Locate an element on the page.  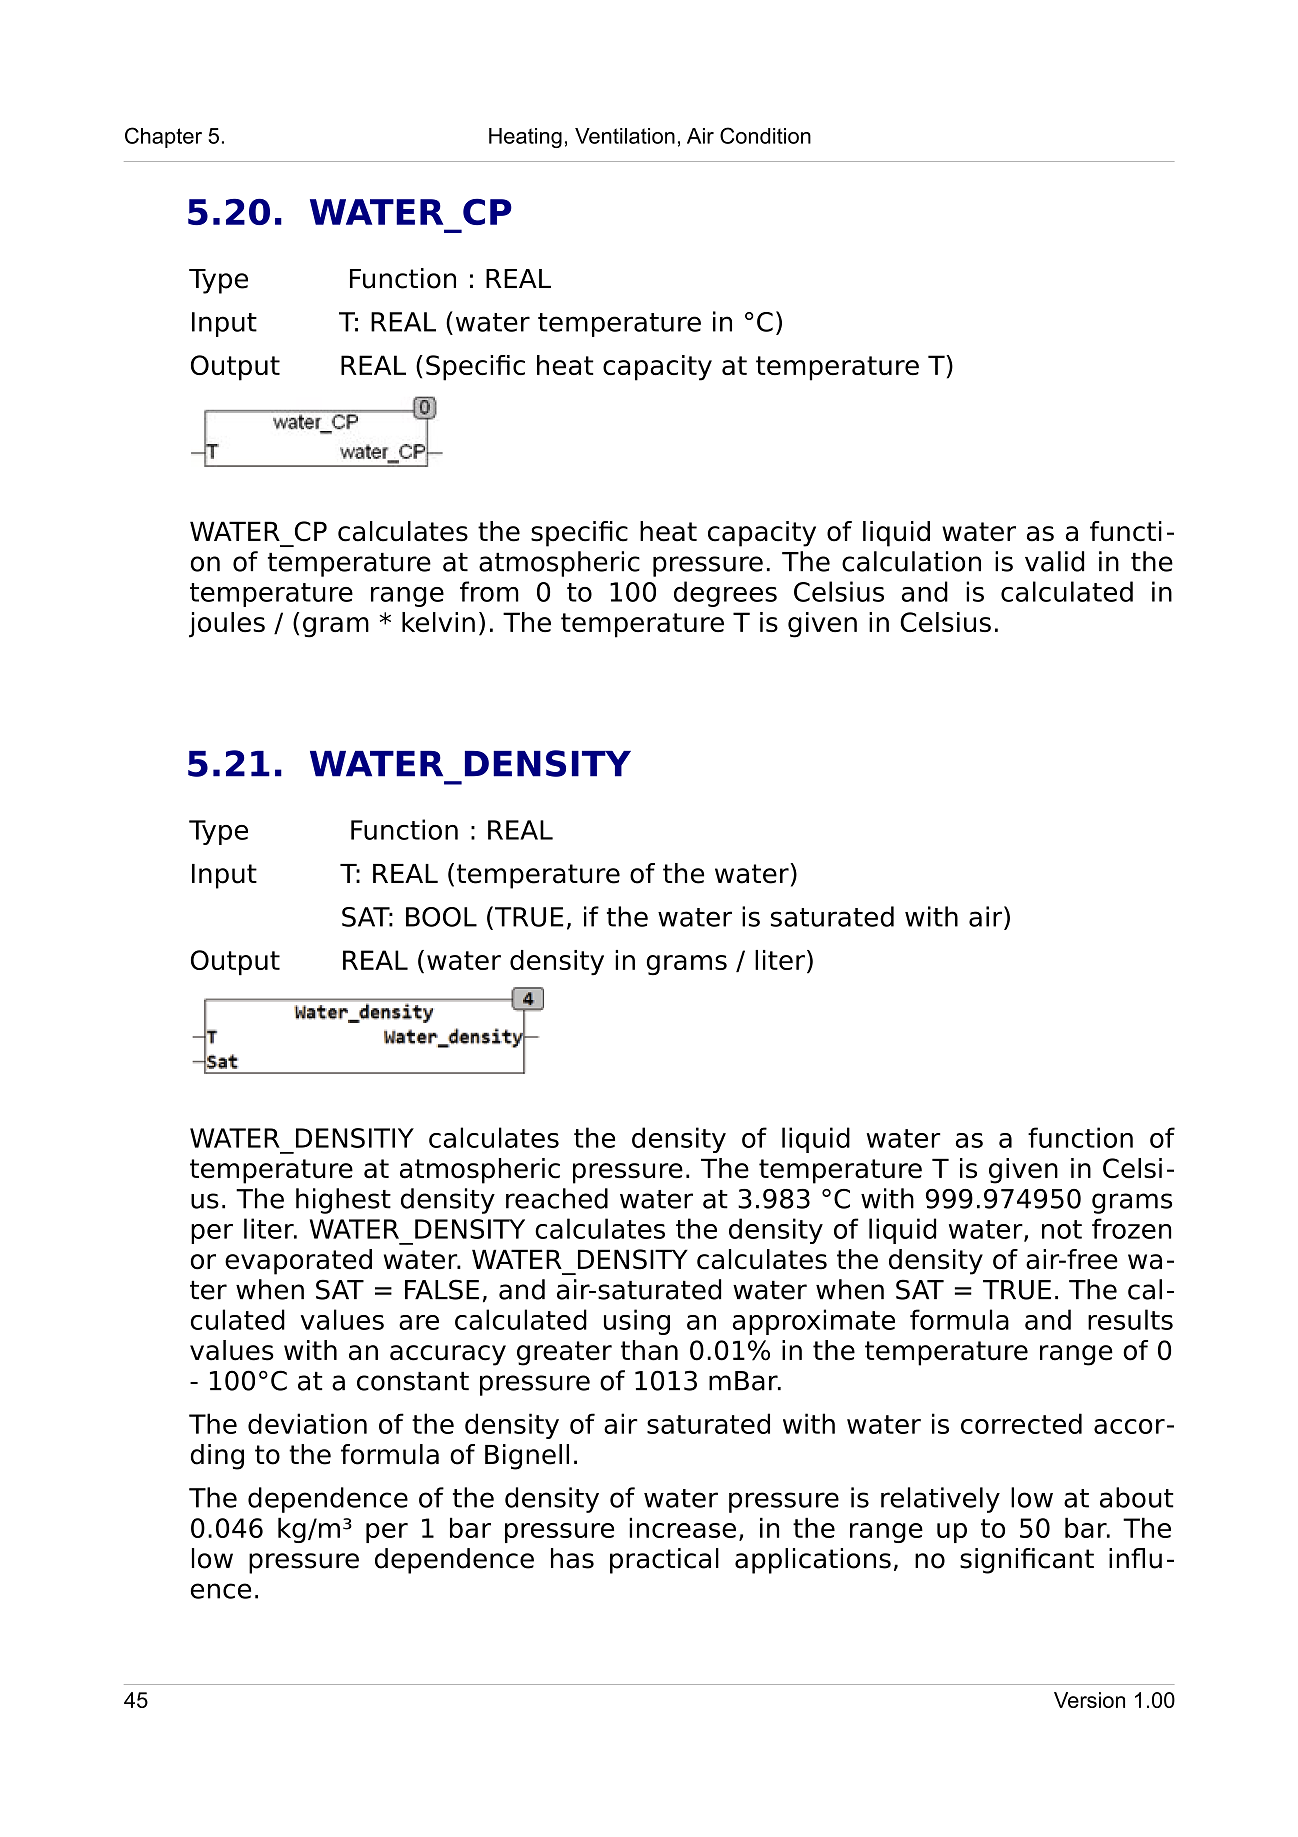
reached is located at coordinates (557, 1198).
